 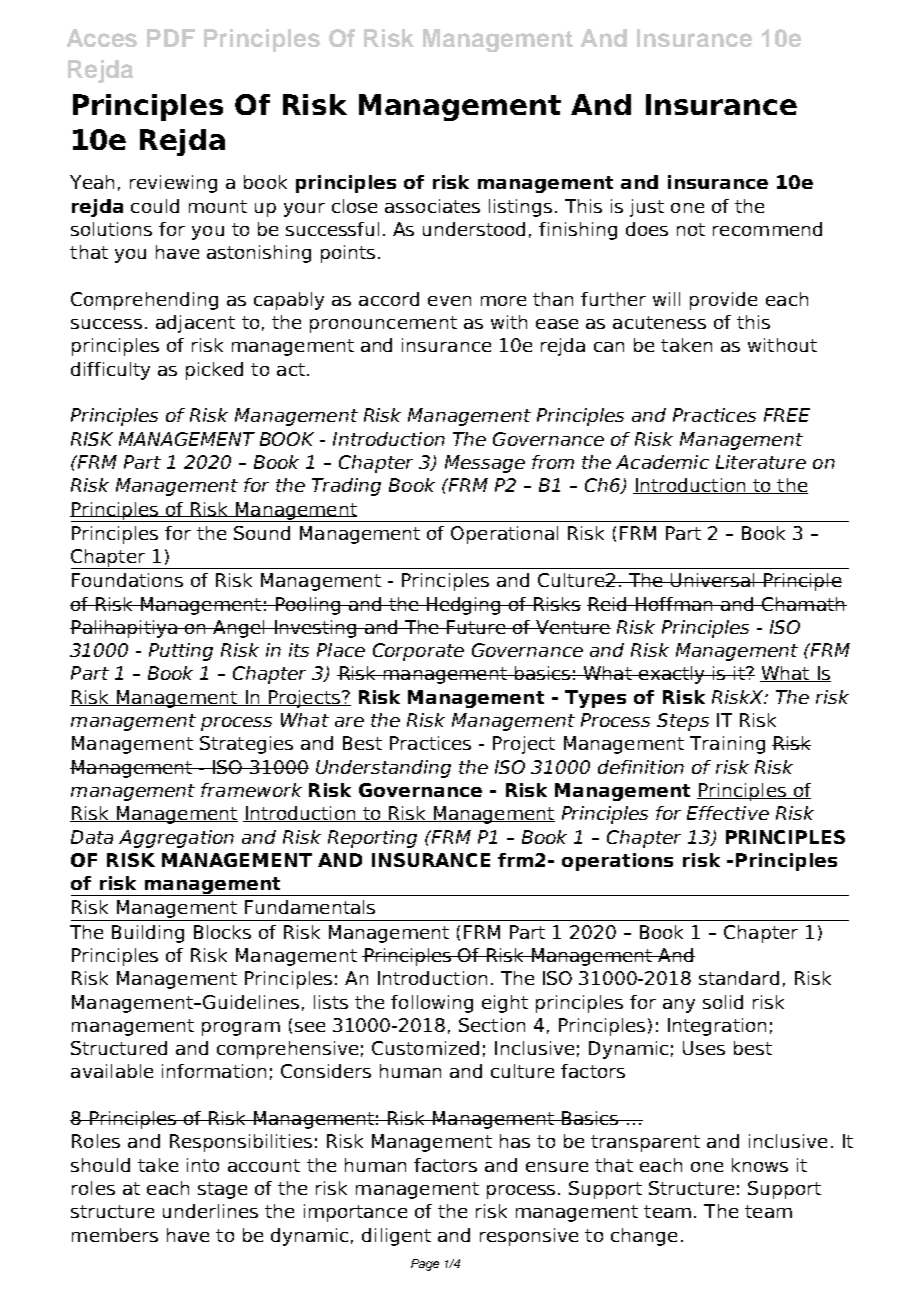 What do you see at coordinates (647, 208) in the screenshot?
I see `just` at bounding box center [647, 208].
